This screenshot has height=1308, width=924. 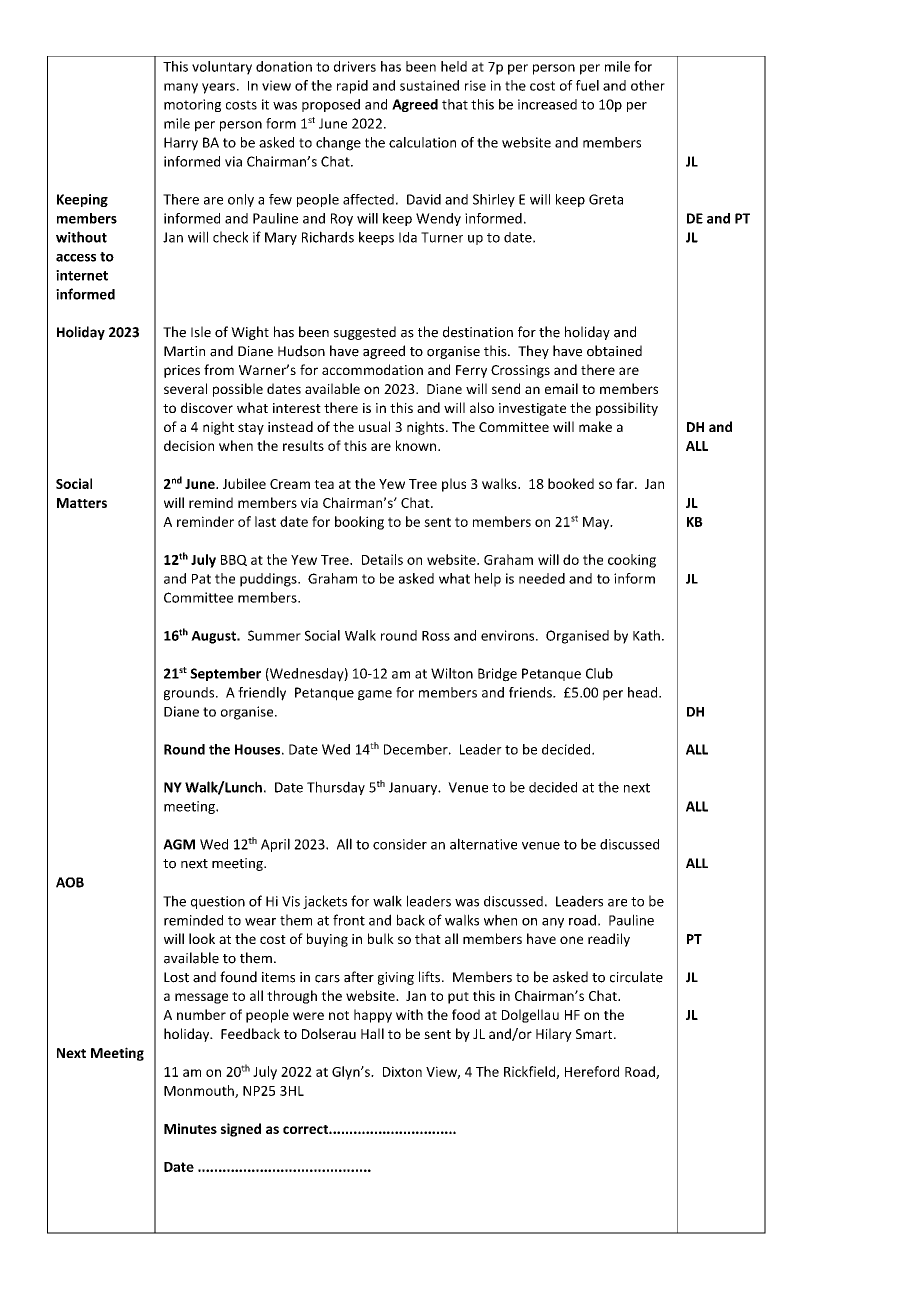 I want to click on AGM, so click(x=179, y=844).
